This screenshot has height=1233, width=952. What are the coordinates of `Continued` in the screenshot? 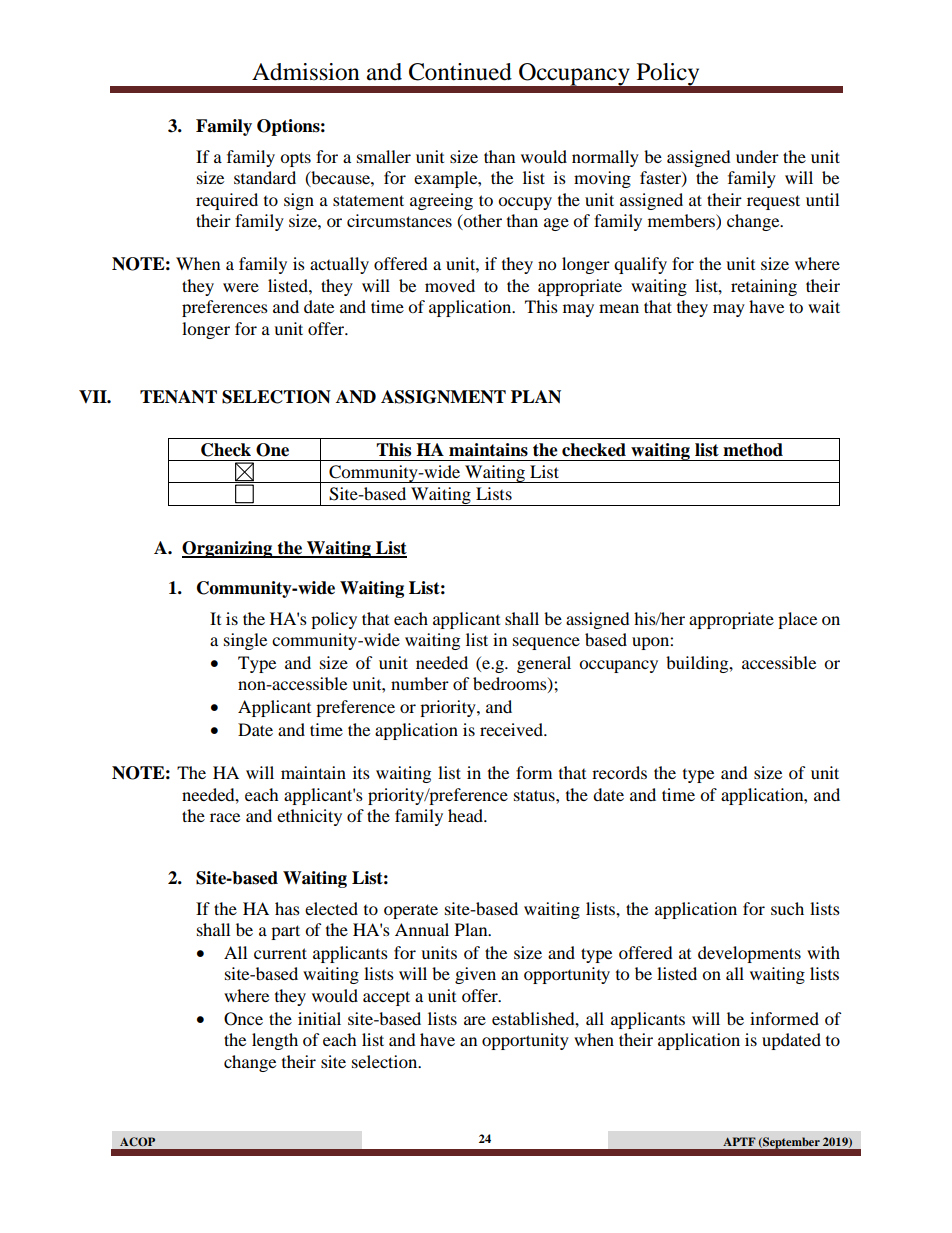 It's located at (460, 72).
